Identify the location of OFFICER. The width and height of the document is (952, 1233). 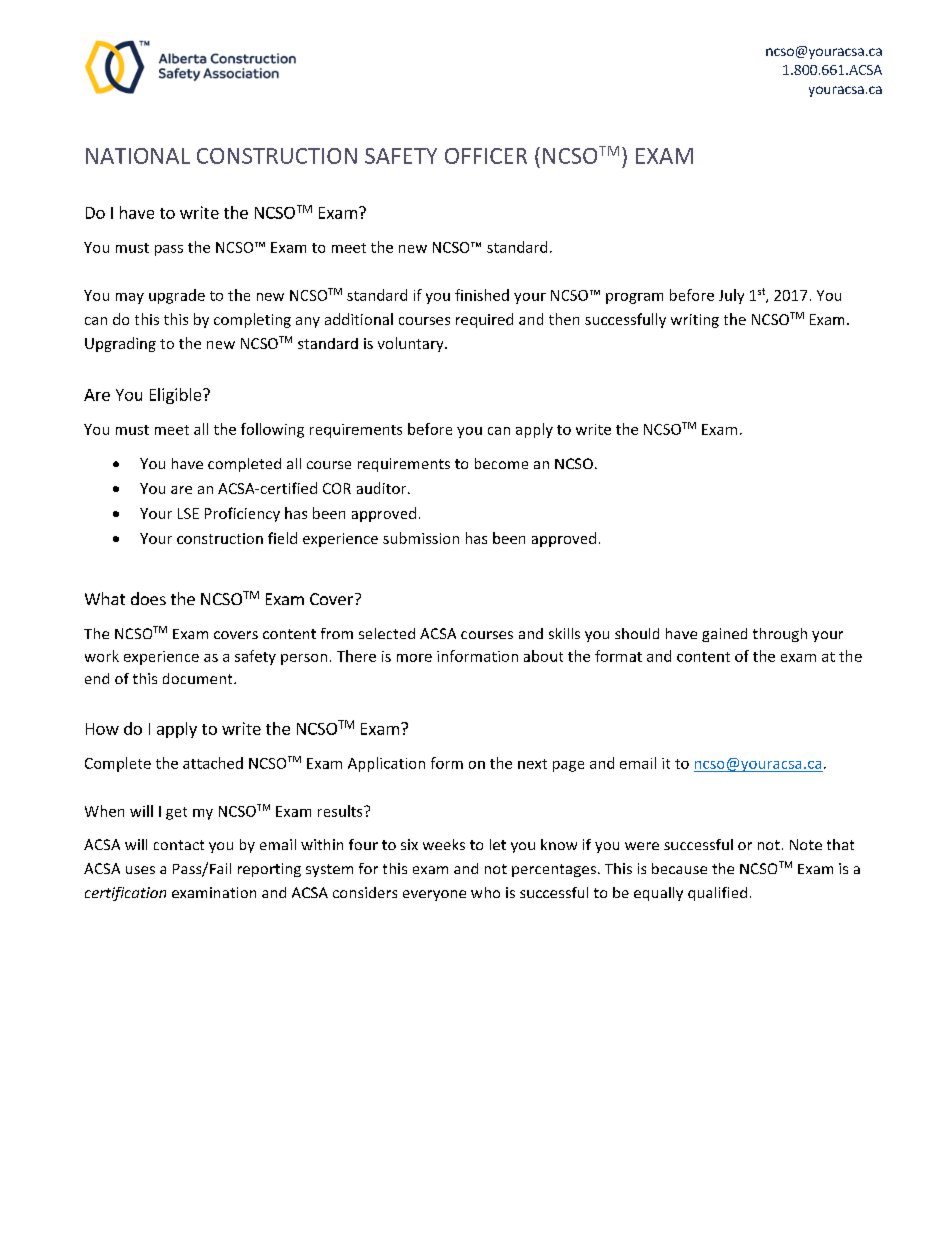
(486, 156).
